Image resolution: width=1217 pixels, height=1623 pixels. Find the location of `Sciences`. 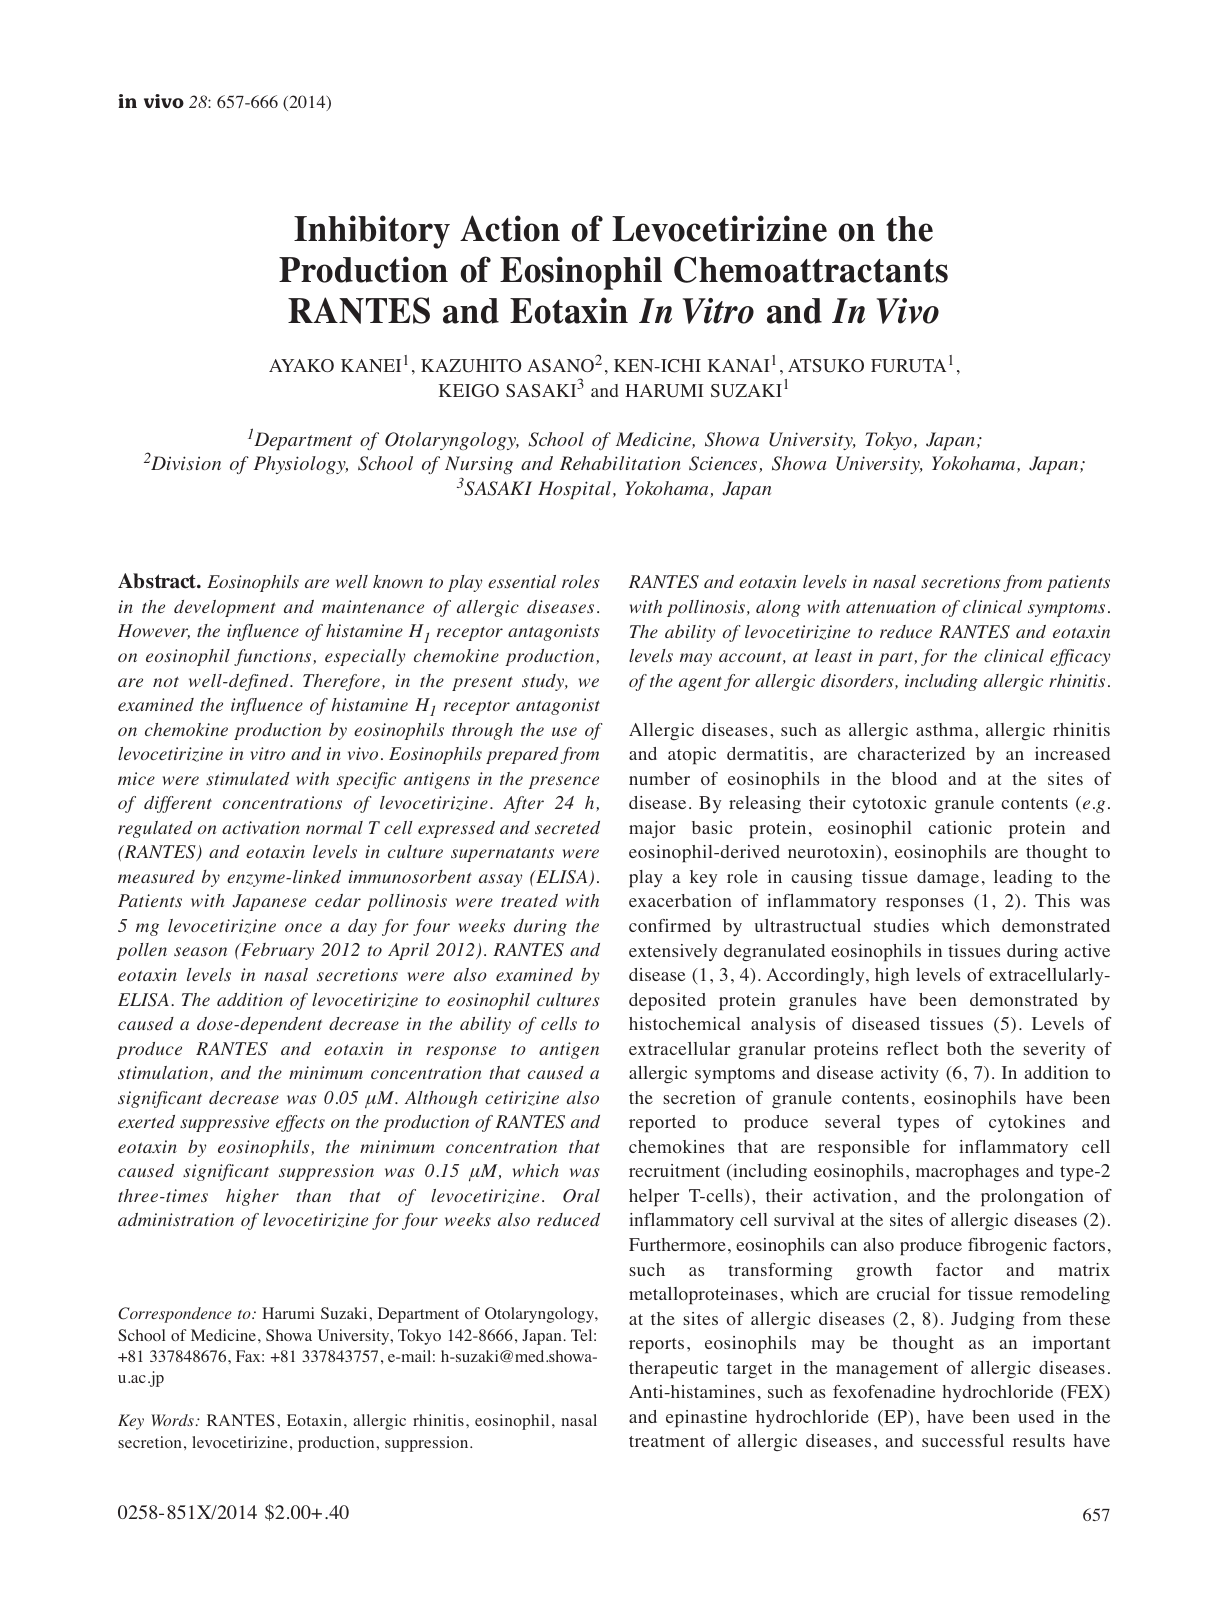

Sciences is located at coordinates (724, 464).
